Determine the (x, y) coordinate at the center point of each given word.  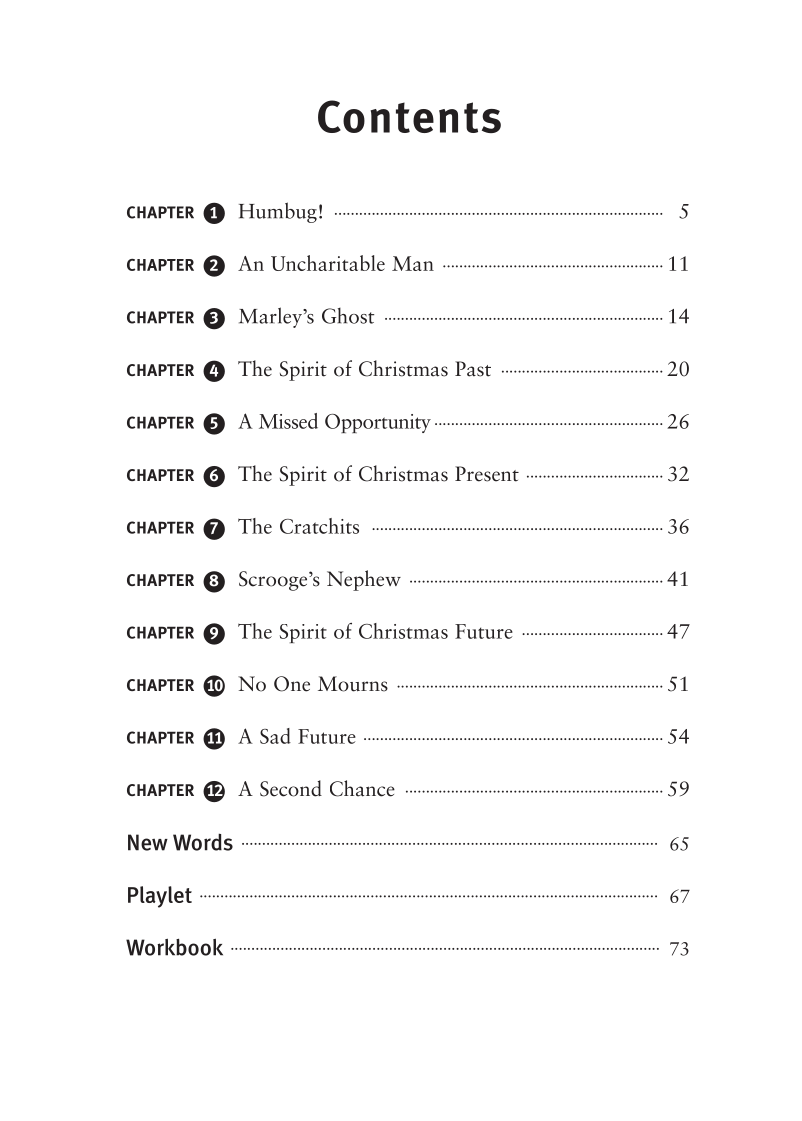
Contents (409, 116)
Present (487, 474)
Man (413, 263)
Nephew (364, 580)
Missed (288, 421)
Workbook (174, 947)
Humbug (278, 212)
